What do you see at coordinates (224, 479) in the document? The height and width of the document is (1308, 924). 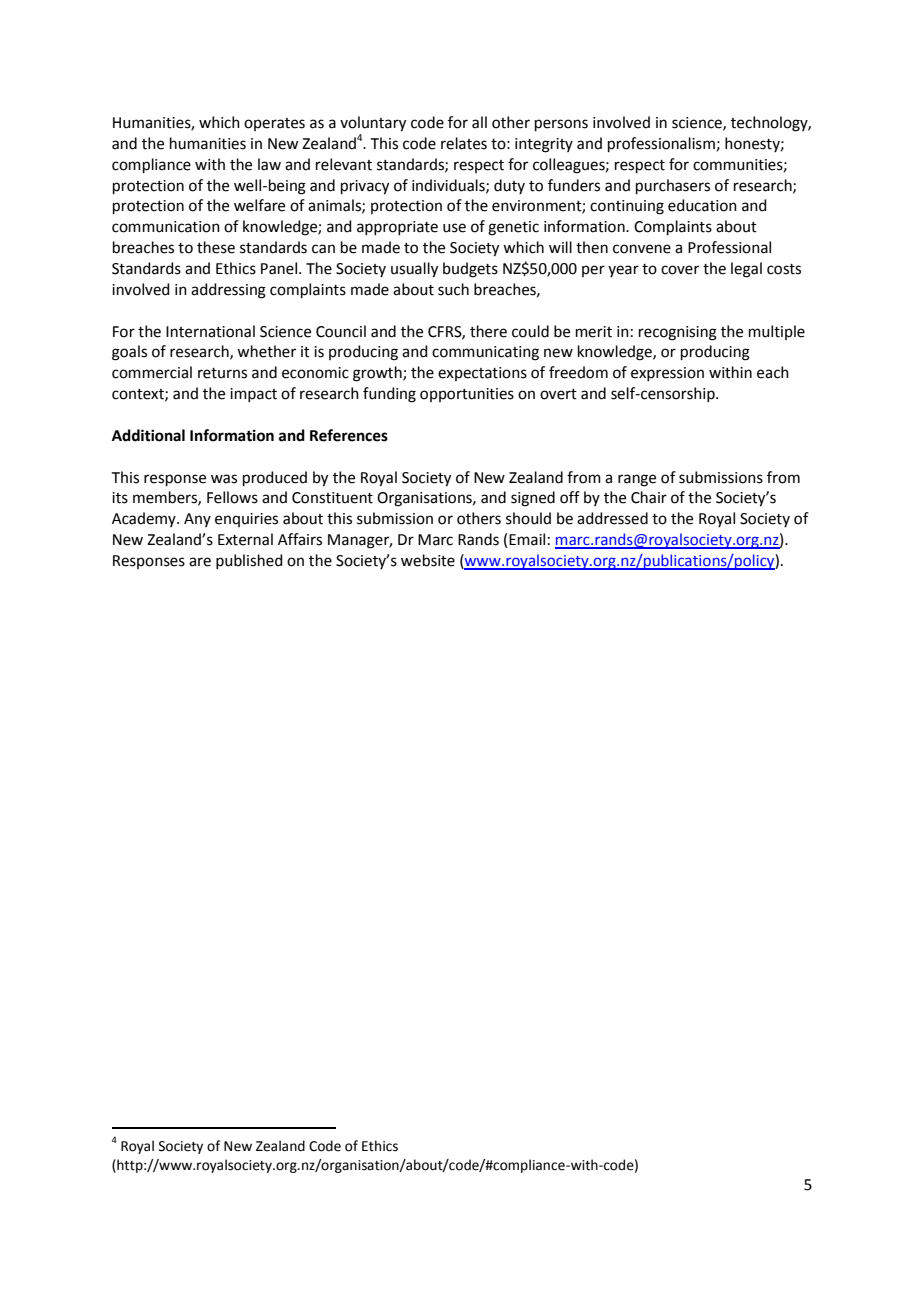 I see `was` at bounding box center [224, 479].
